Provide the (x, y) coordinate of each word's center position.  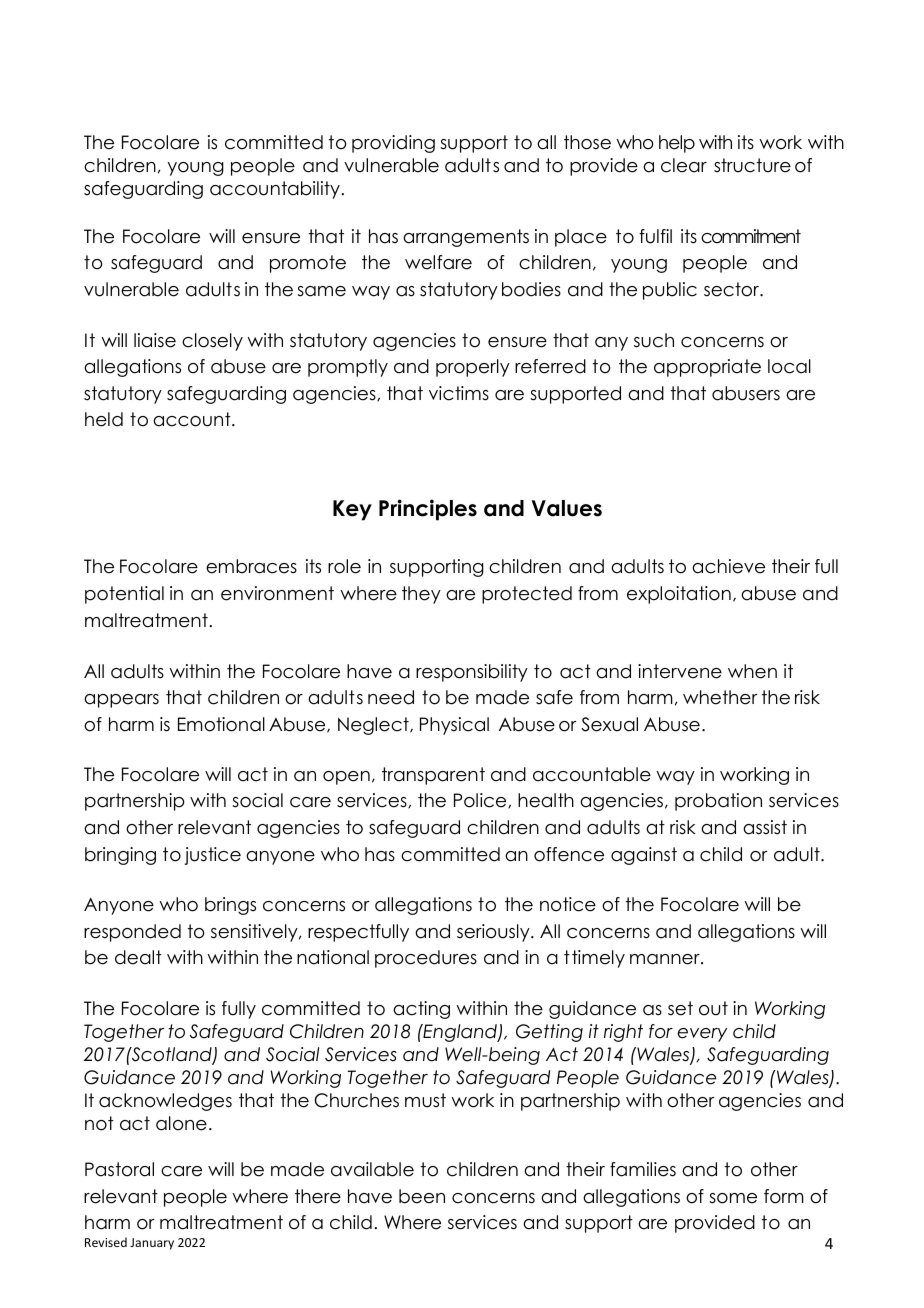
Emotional (221, 724)
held (104, 419)
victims (459, 393)
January (152, 1244)
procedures (426, 959)
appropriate (707, 368)
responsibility (472, 673)
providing (393, 144)
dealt (138, 957)
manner (666, 959)
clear (684, 165)
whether (720, 697)
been (422, 1196)
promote (308, 264)
